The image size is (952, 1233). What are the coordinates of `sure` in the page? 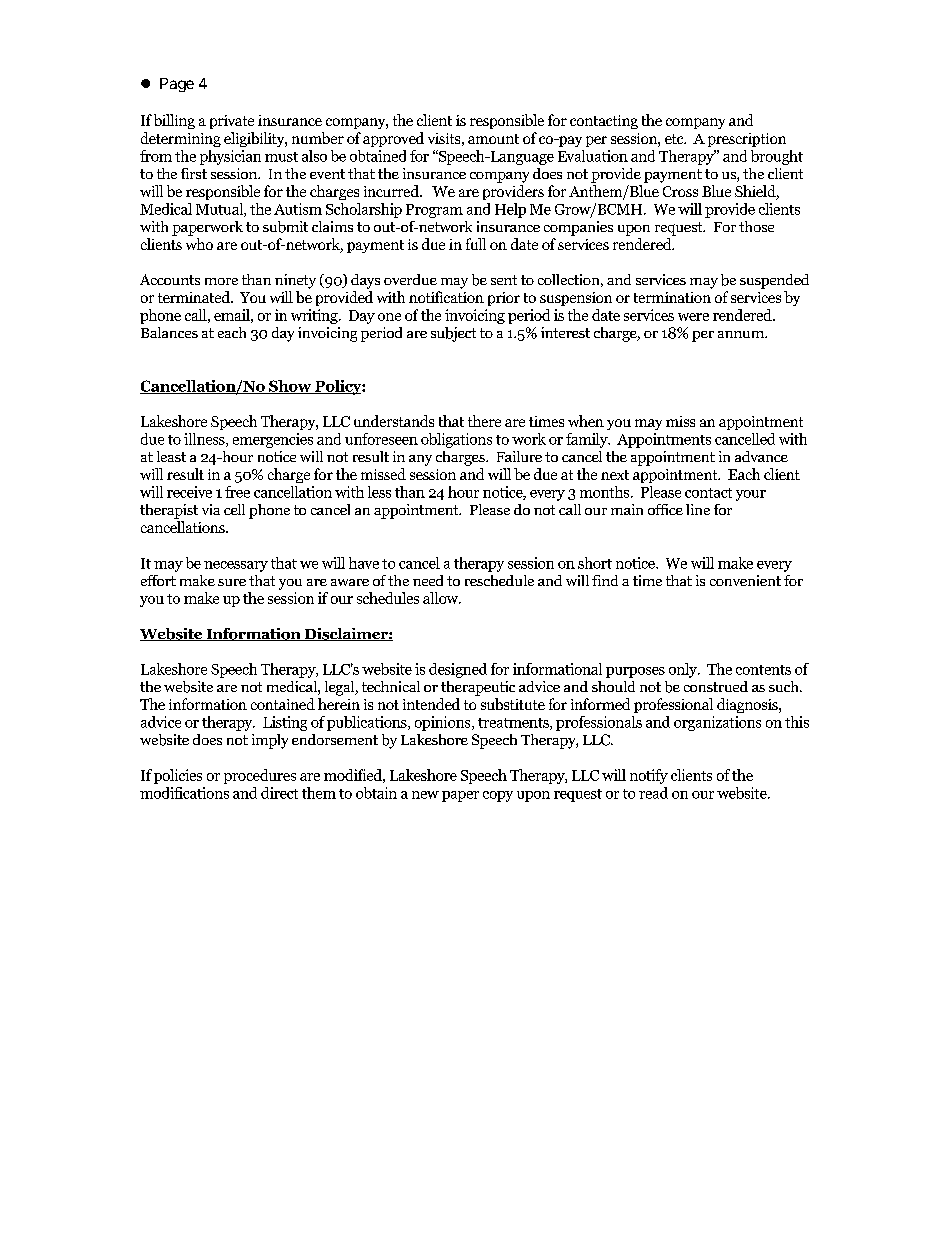 It's located at (232, 582).
